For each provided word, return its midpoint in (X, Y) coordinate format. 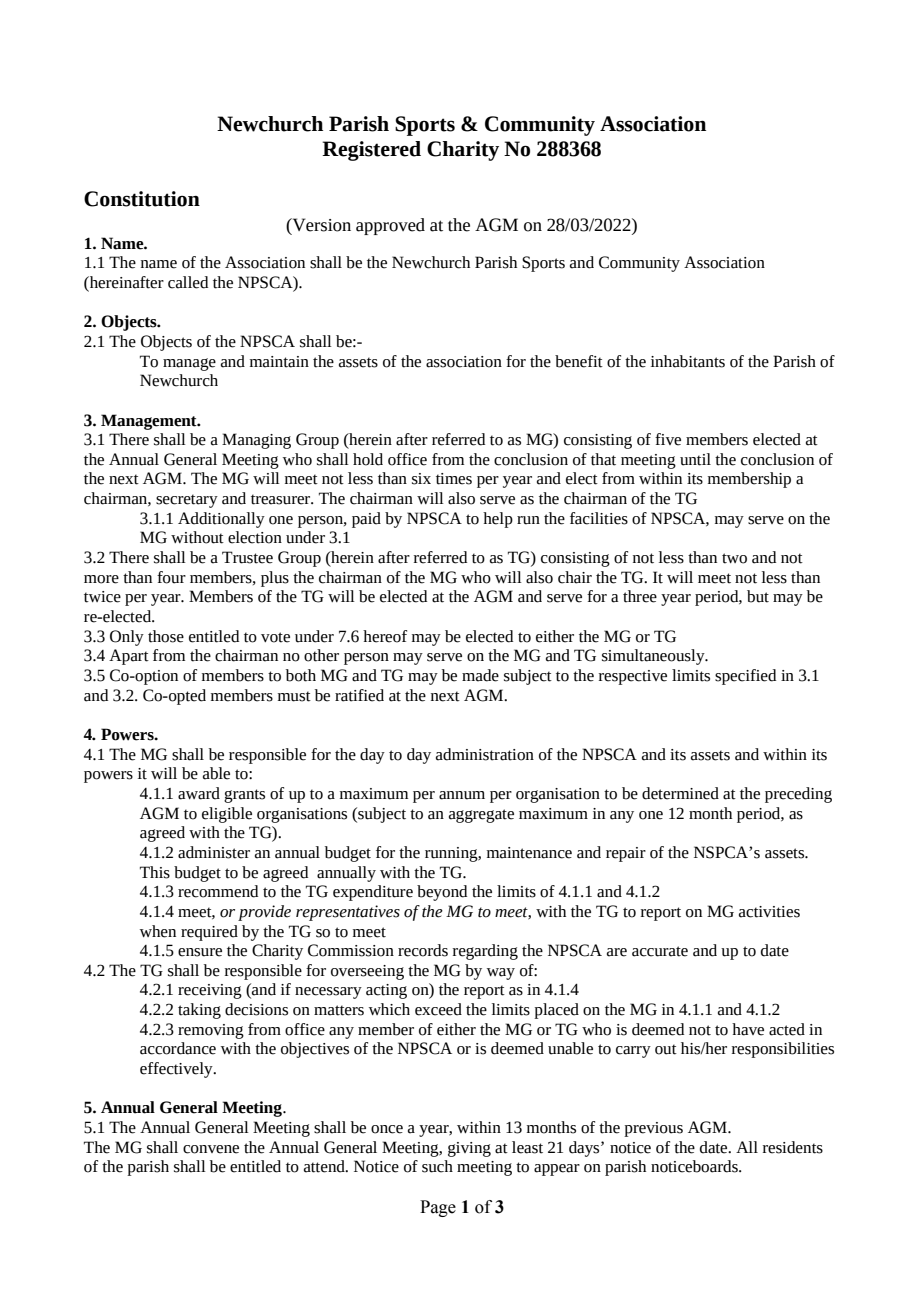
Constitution (142, 199)
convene (211, 1149)
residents (793, 1147)
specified (745, 677)
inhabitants (688, 361)
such (437, 1166)
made (480, 675)
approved (390, 226)
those (166, 636)
